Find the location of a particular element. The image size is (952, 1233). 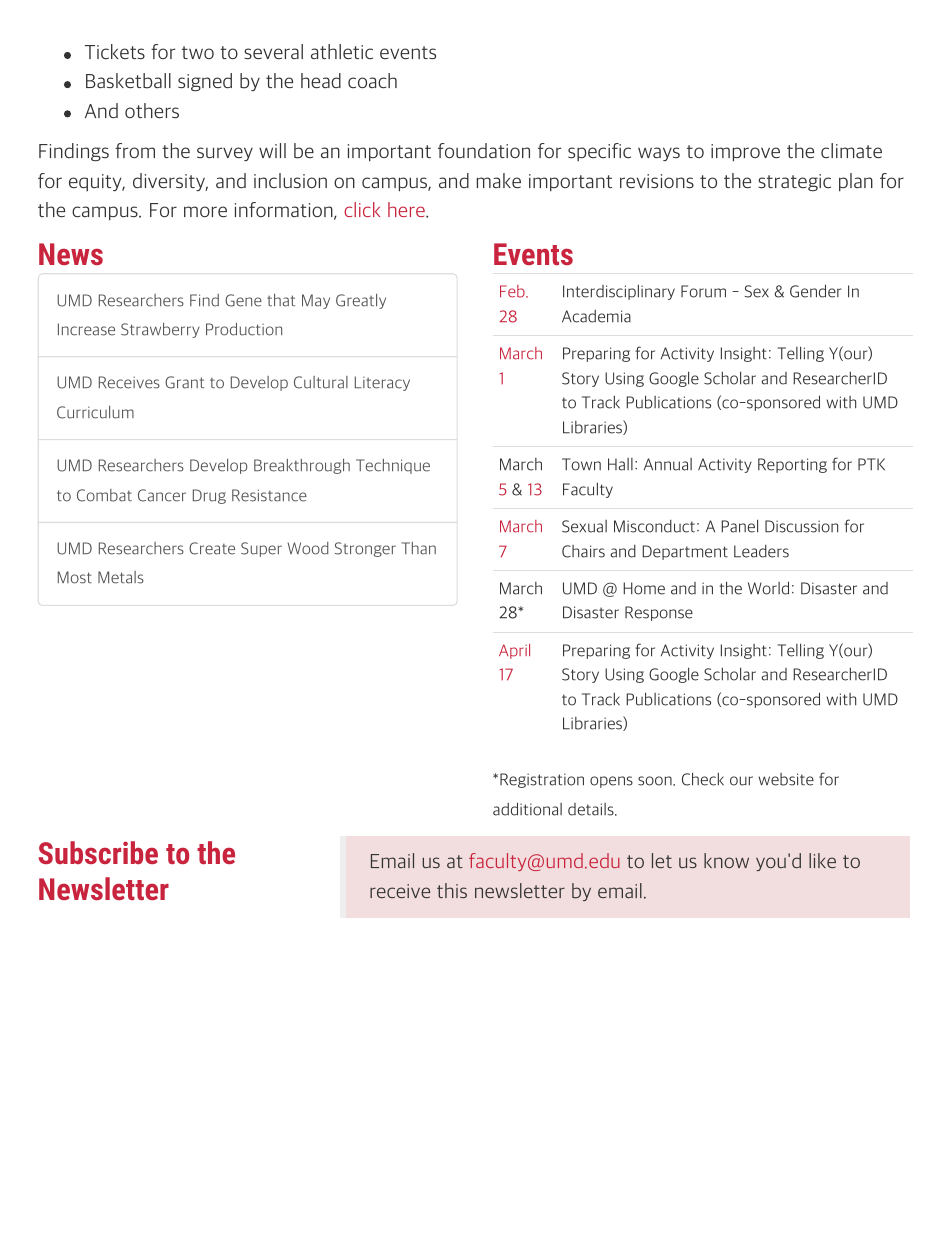

April is located at coordinates (514, 651).
